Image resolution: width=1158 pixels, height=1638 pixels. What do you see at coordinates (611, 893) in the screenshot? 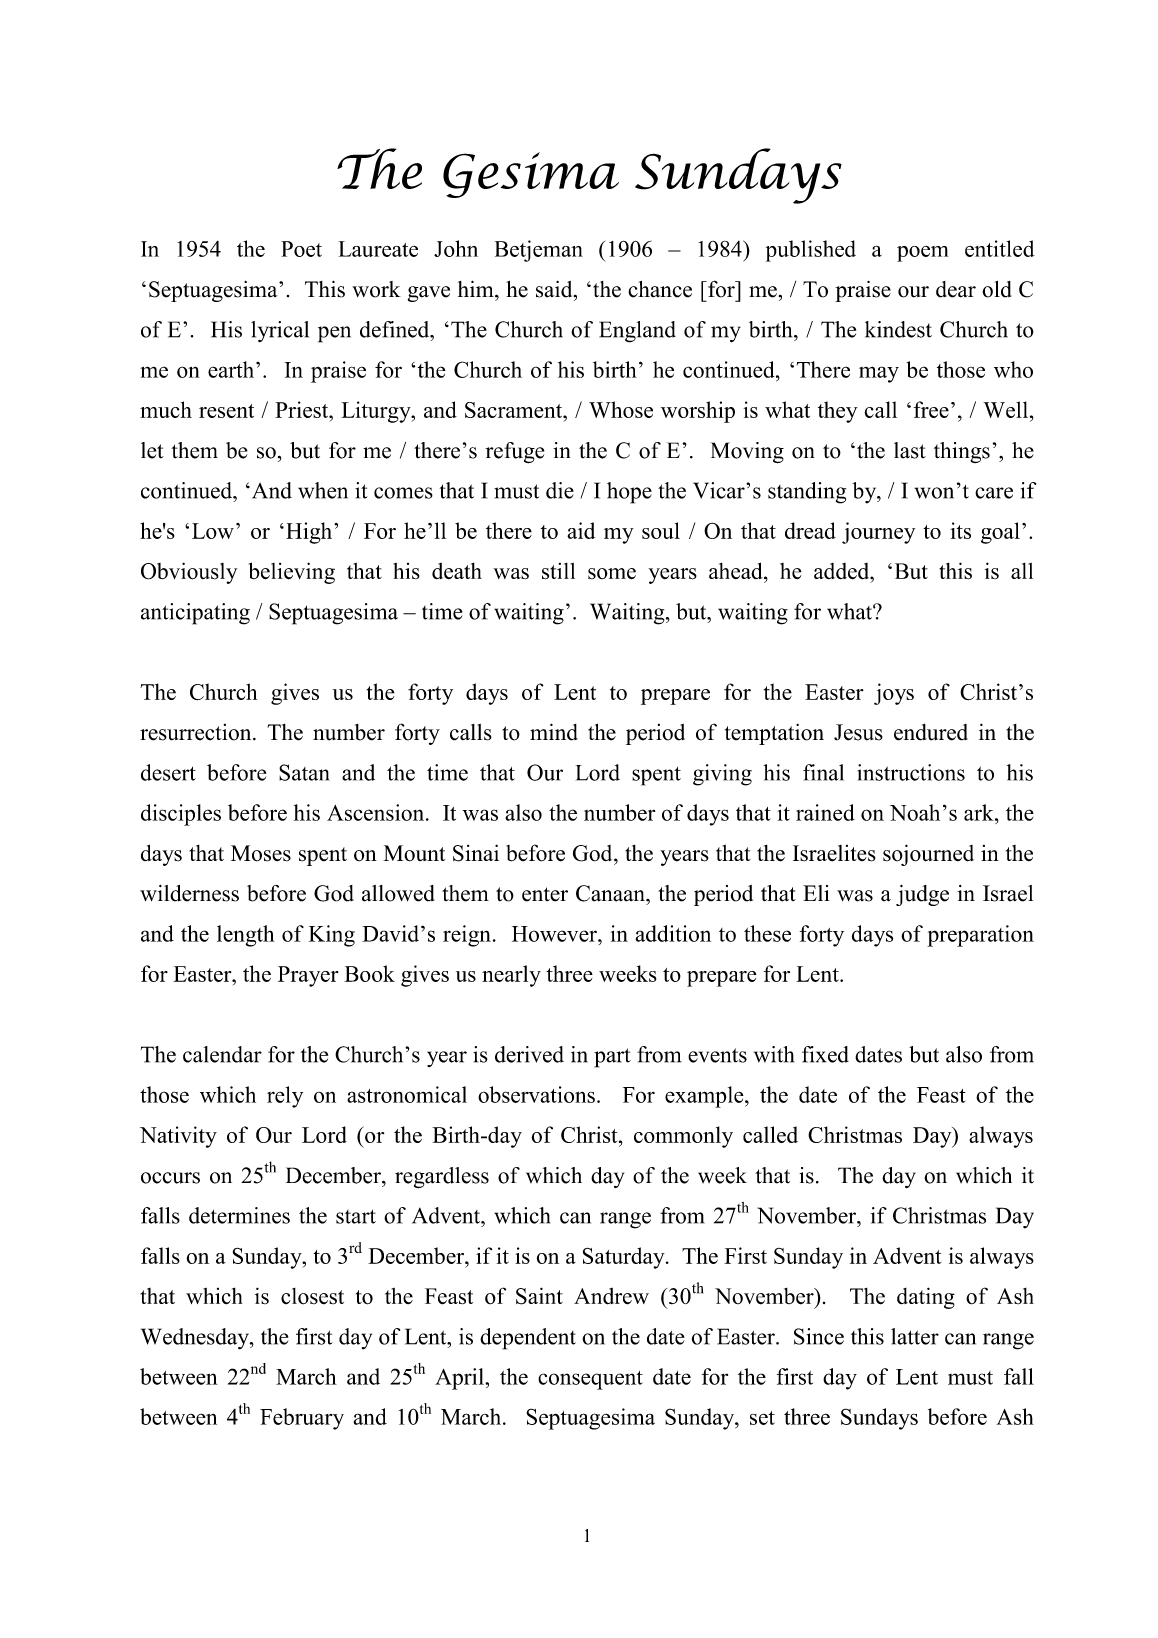
I see `Canaan` at bounding box center [611, 893].
